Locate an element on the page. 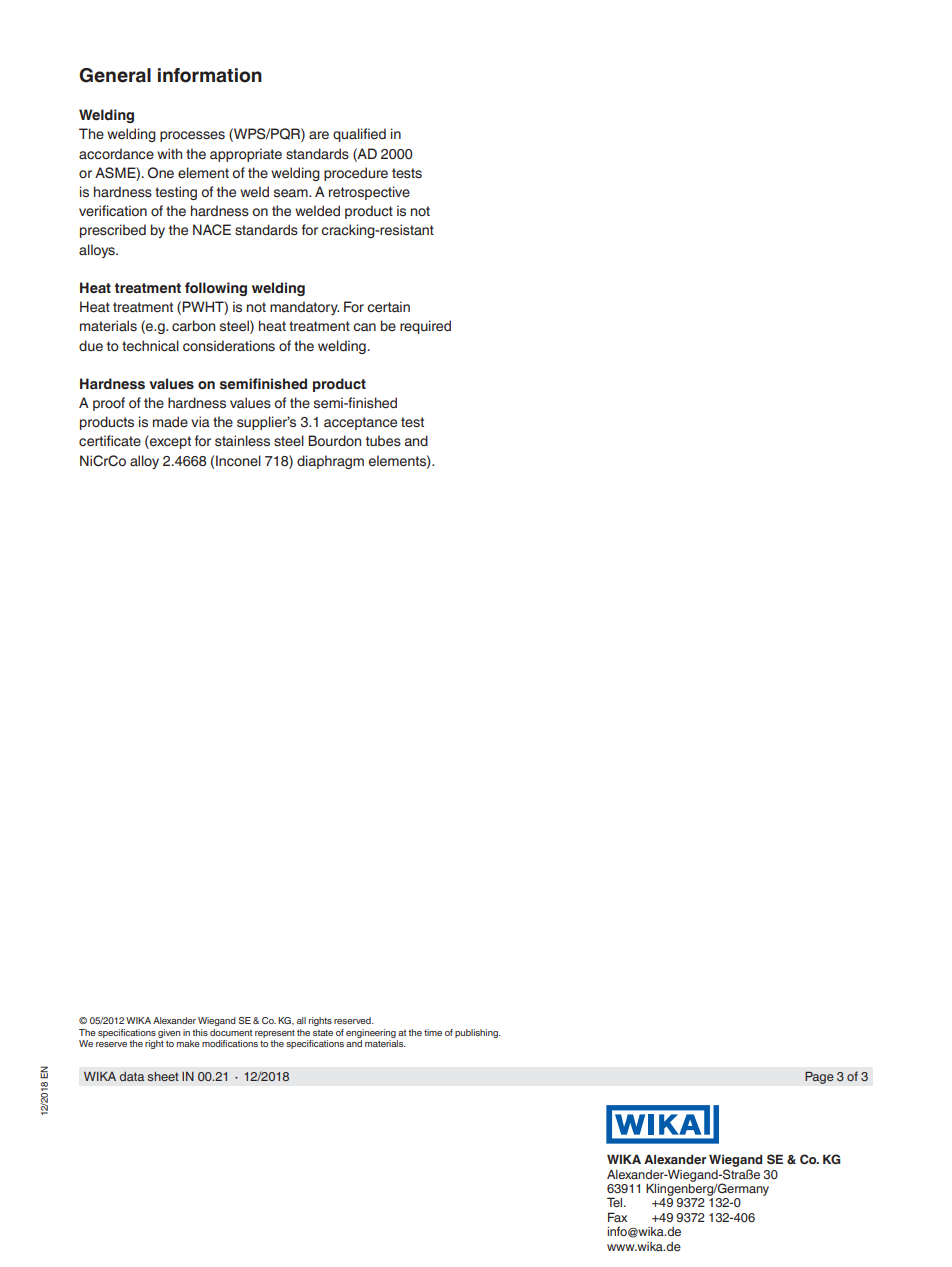 Image resolution: width=952 pixels, height=1267 pixels. sheet is located at coordinates (163, 1076).
